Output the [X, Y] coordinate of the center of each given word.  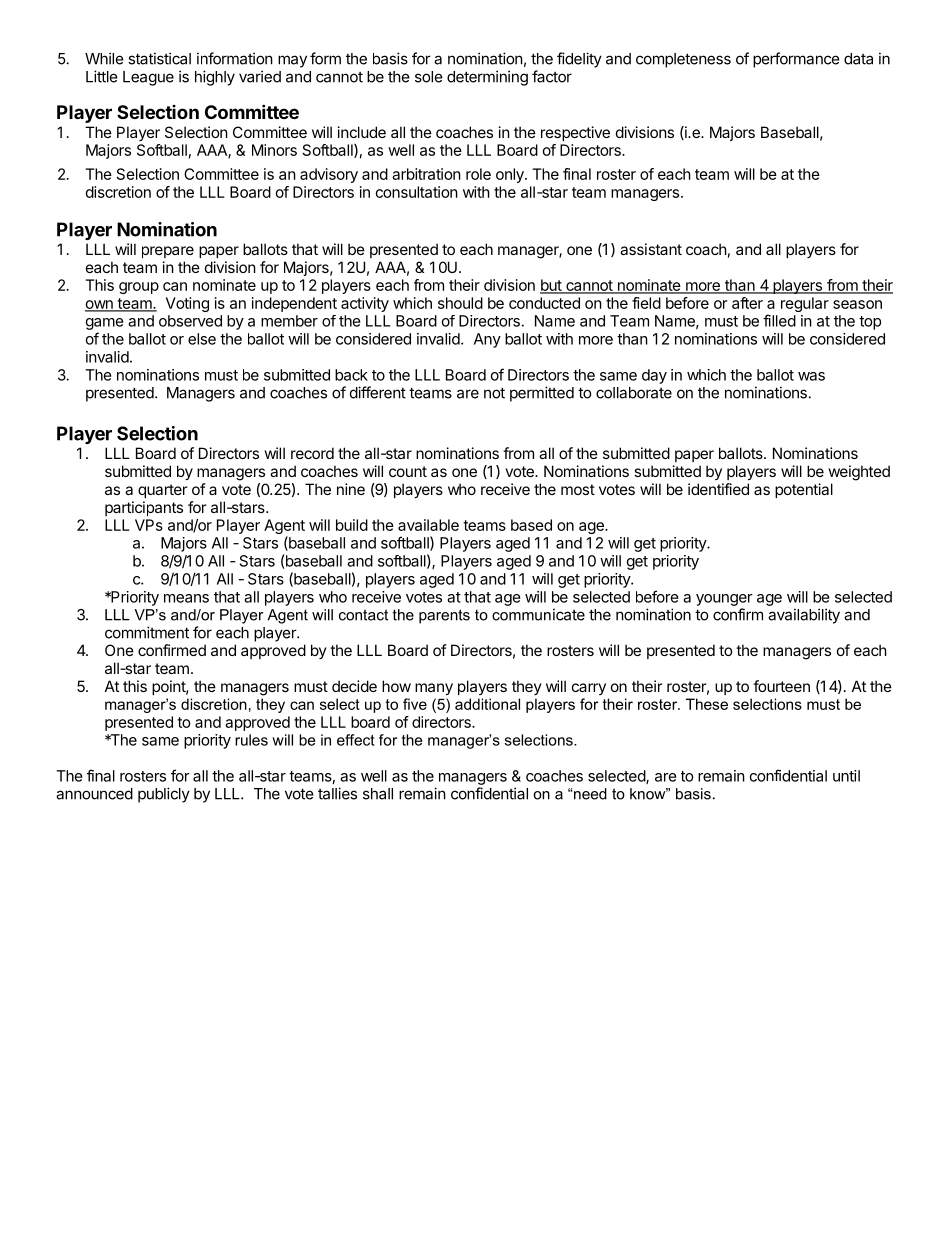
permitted [542, 394]
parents [444, 616]
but [552, 286]
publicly [164, 795]
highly [215, 78]
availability [804, 616]
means [186, 598]
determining [487, 78]
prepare [168, 252]
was [811, 376]
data [858, 59]
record [312, 453]
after [747, 303]
